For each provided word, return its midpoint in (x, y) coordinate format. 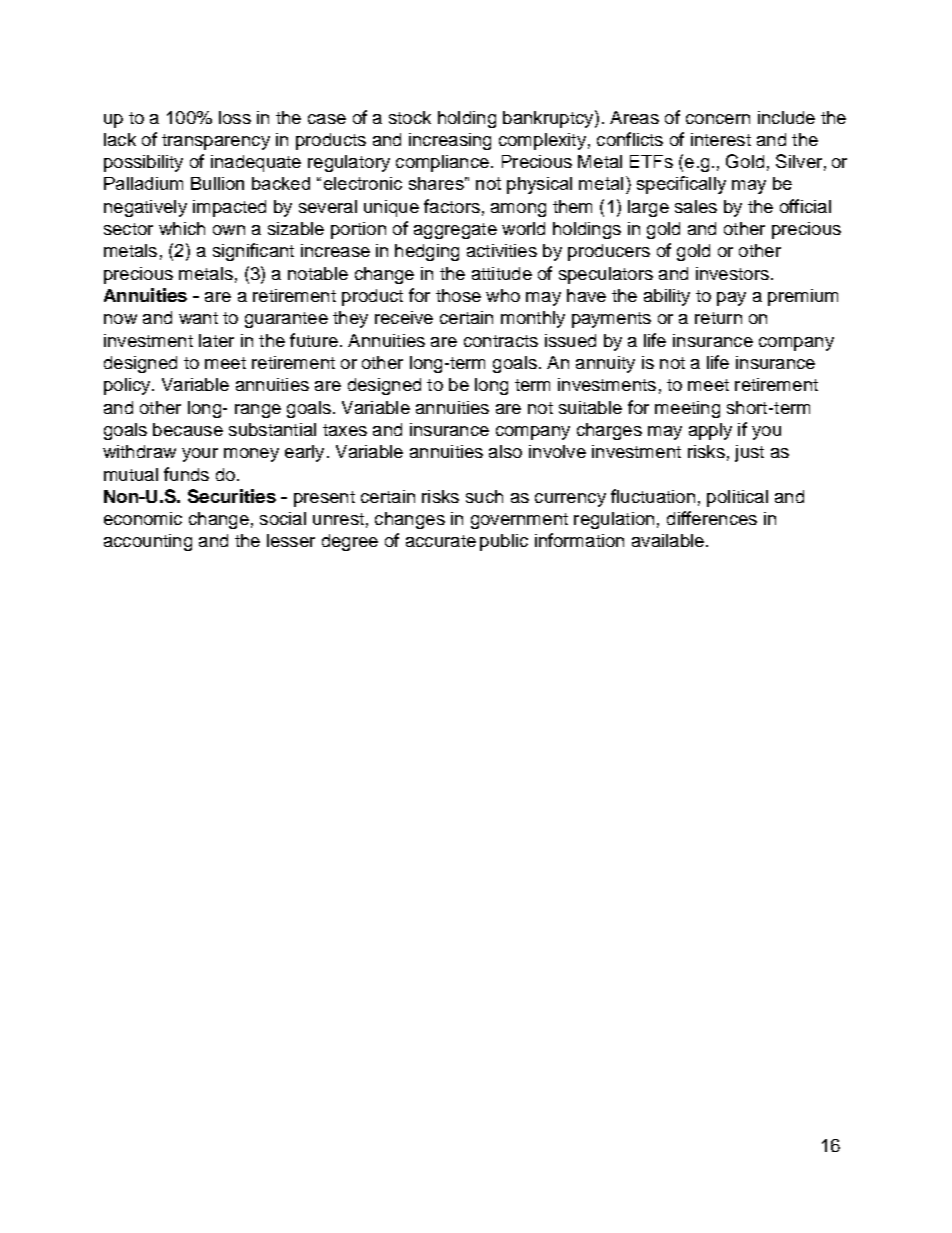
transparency (216, 142)
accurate (441, 541)
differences (712, 518)
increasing (450, 141)
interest (721, 139)
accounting (148, 542)
